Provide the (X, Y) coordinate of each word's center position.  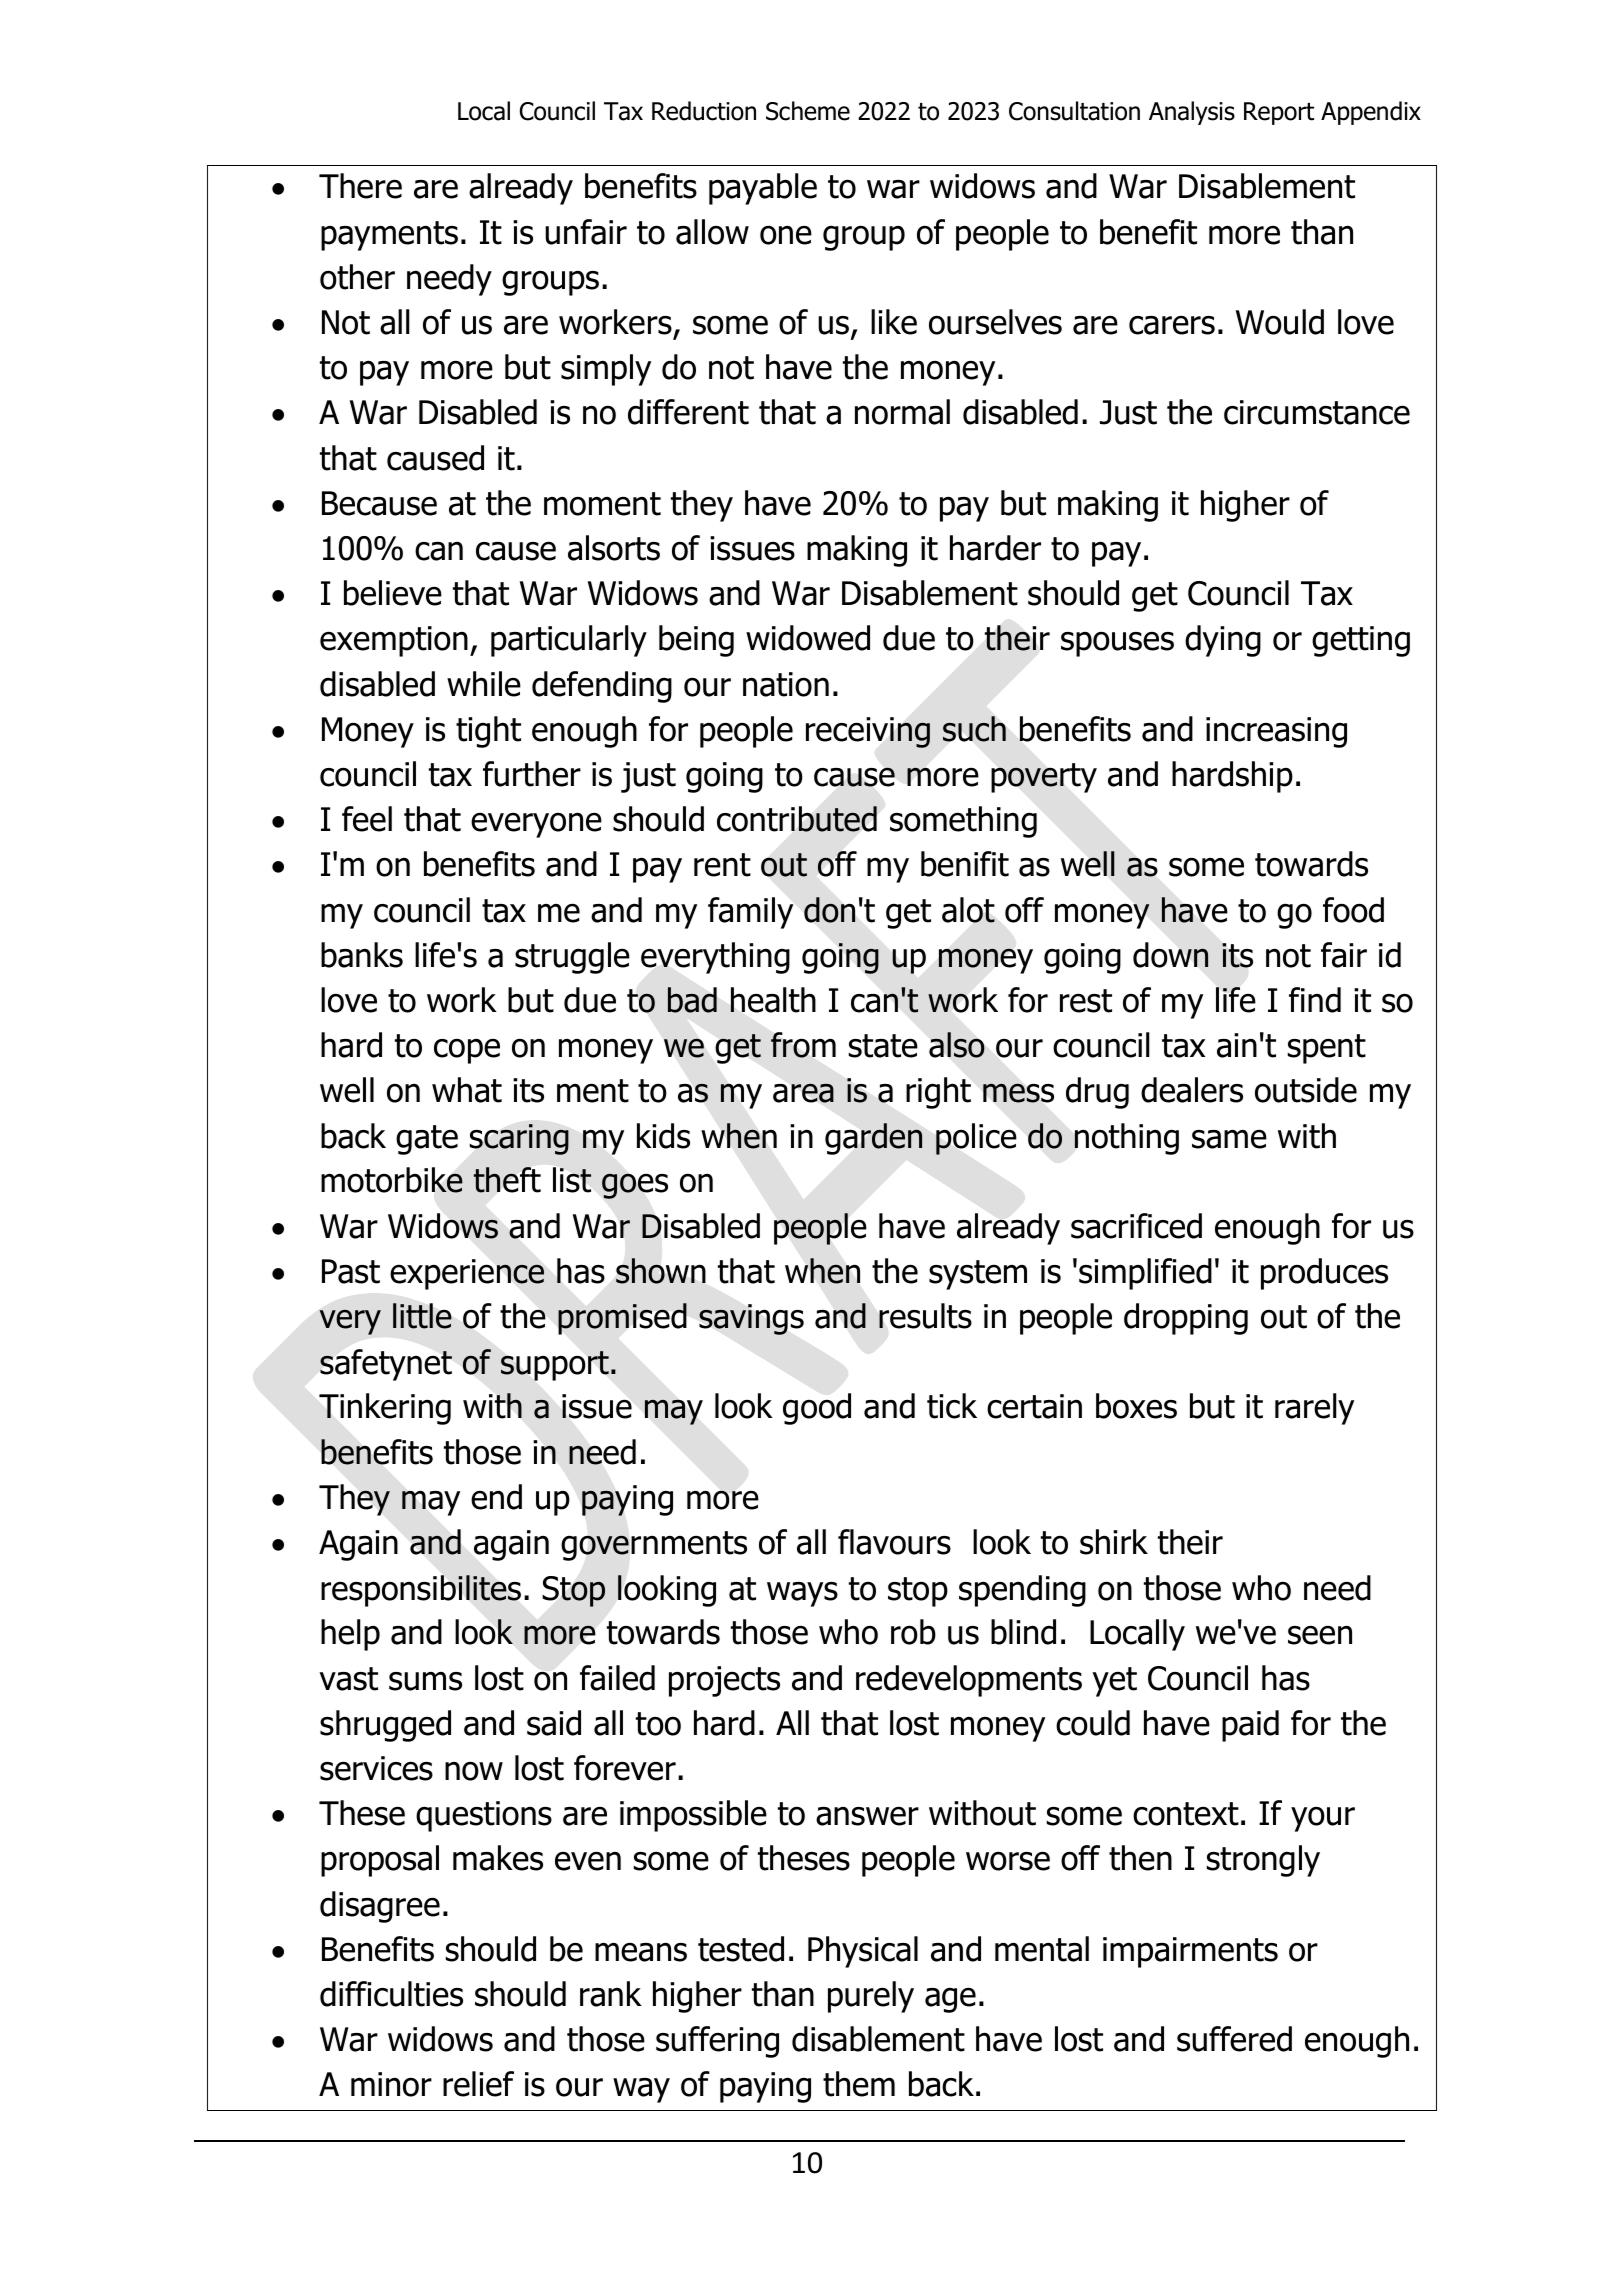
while (484, 684)
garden (873, 1139)
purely (871, 1997)
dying (1223, 641)
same (1229, 1139)
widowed (808, 638)
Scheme (808, 111)
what (467, 1090)
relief (478, 2084)
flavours (894, 1542)
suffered (1234, 2039)
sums (425, 1681)
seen (1320, 1635)
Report (1279, 113)
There (360, 186)
